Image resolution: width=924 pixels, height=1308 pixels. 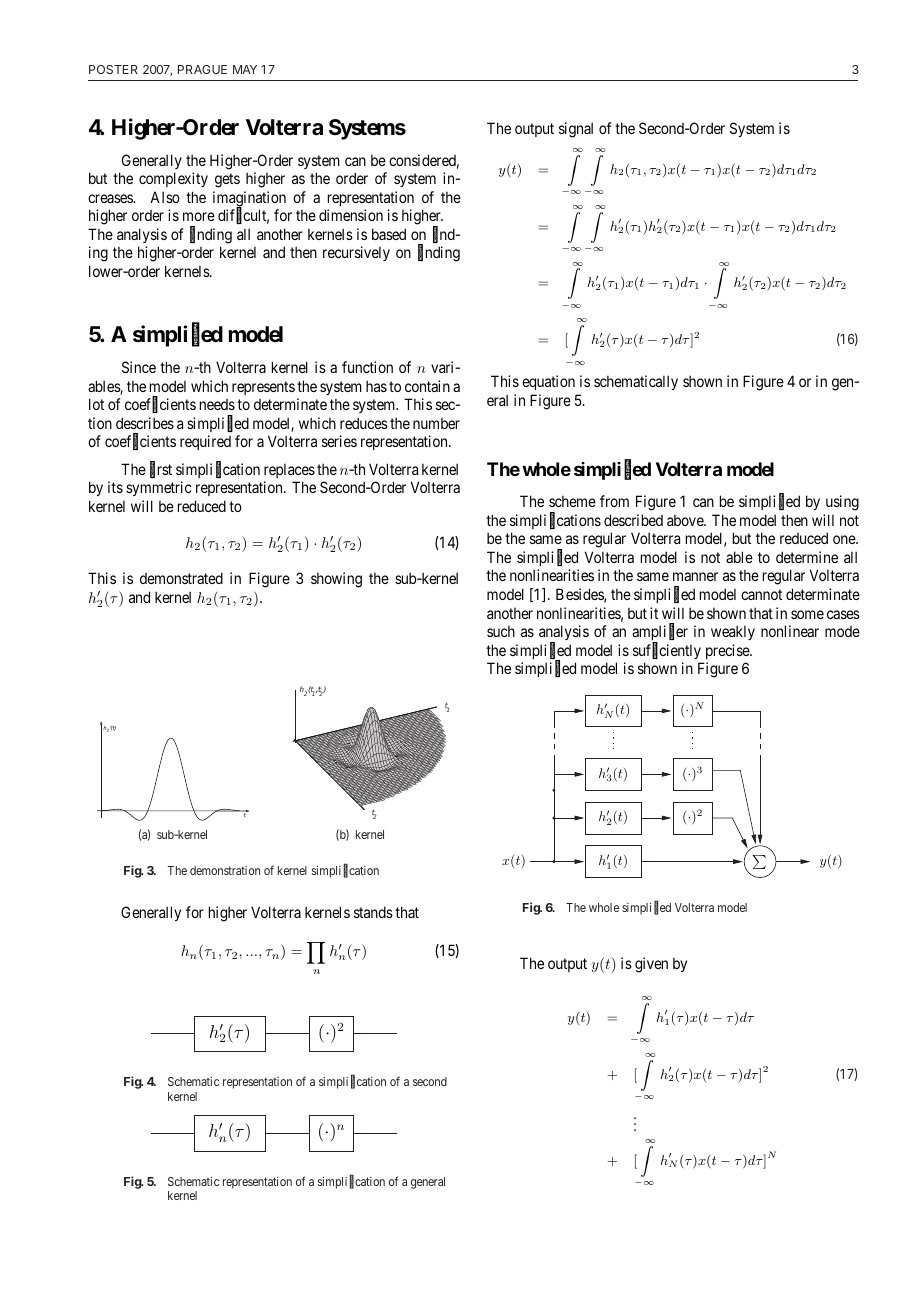 I want to click on contain, so click(x=427, y=386).
